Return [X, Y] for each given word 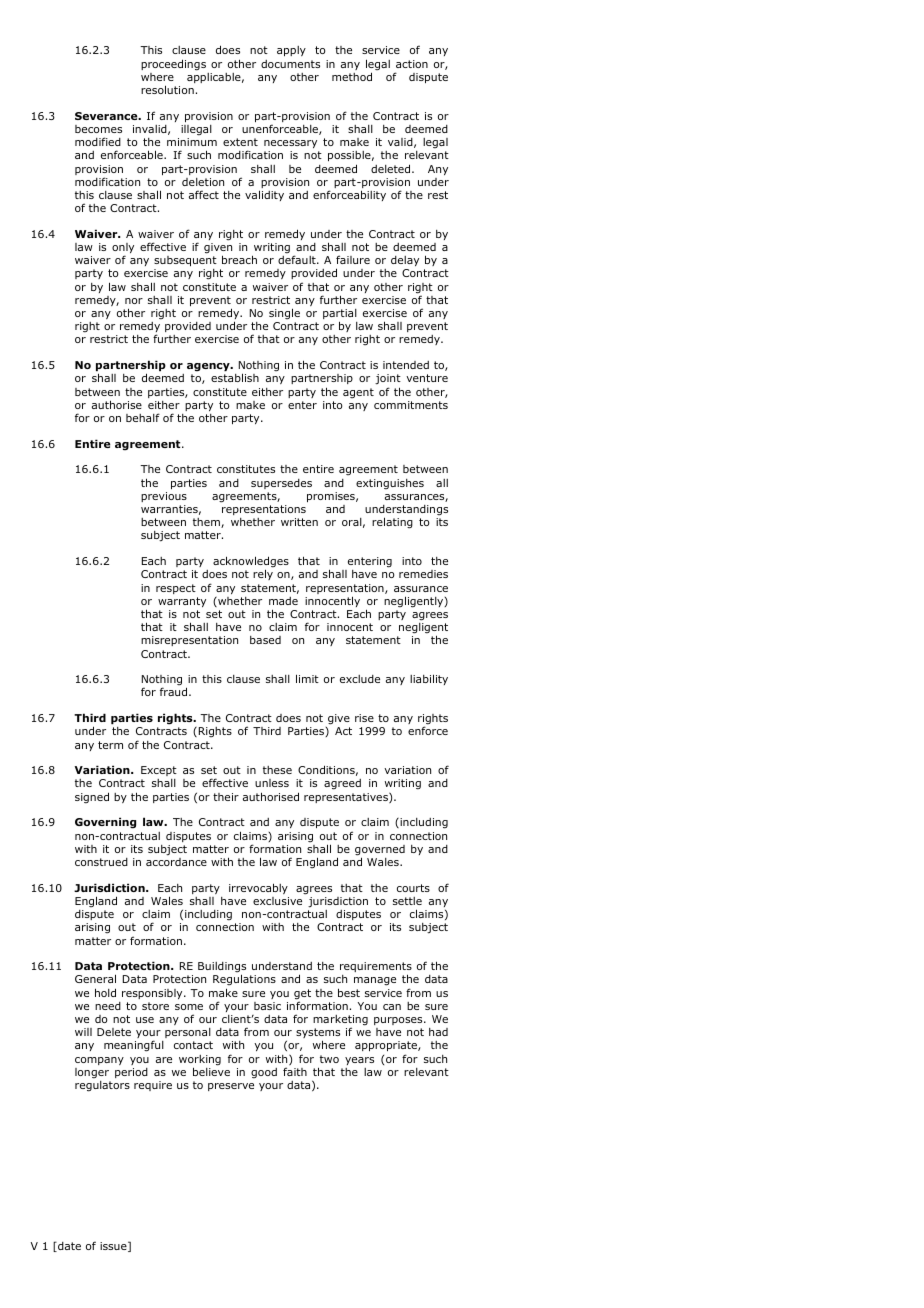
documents [290, 64]
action [412, 64]
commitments [411, 405]
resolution [167, 89]
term [110, 745]
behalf [143, 417]
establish [235, 377]
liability [429, 679]
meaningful [134, 1046]
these [277, 770]
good [264, 1073]
